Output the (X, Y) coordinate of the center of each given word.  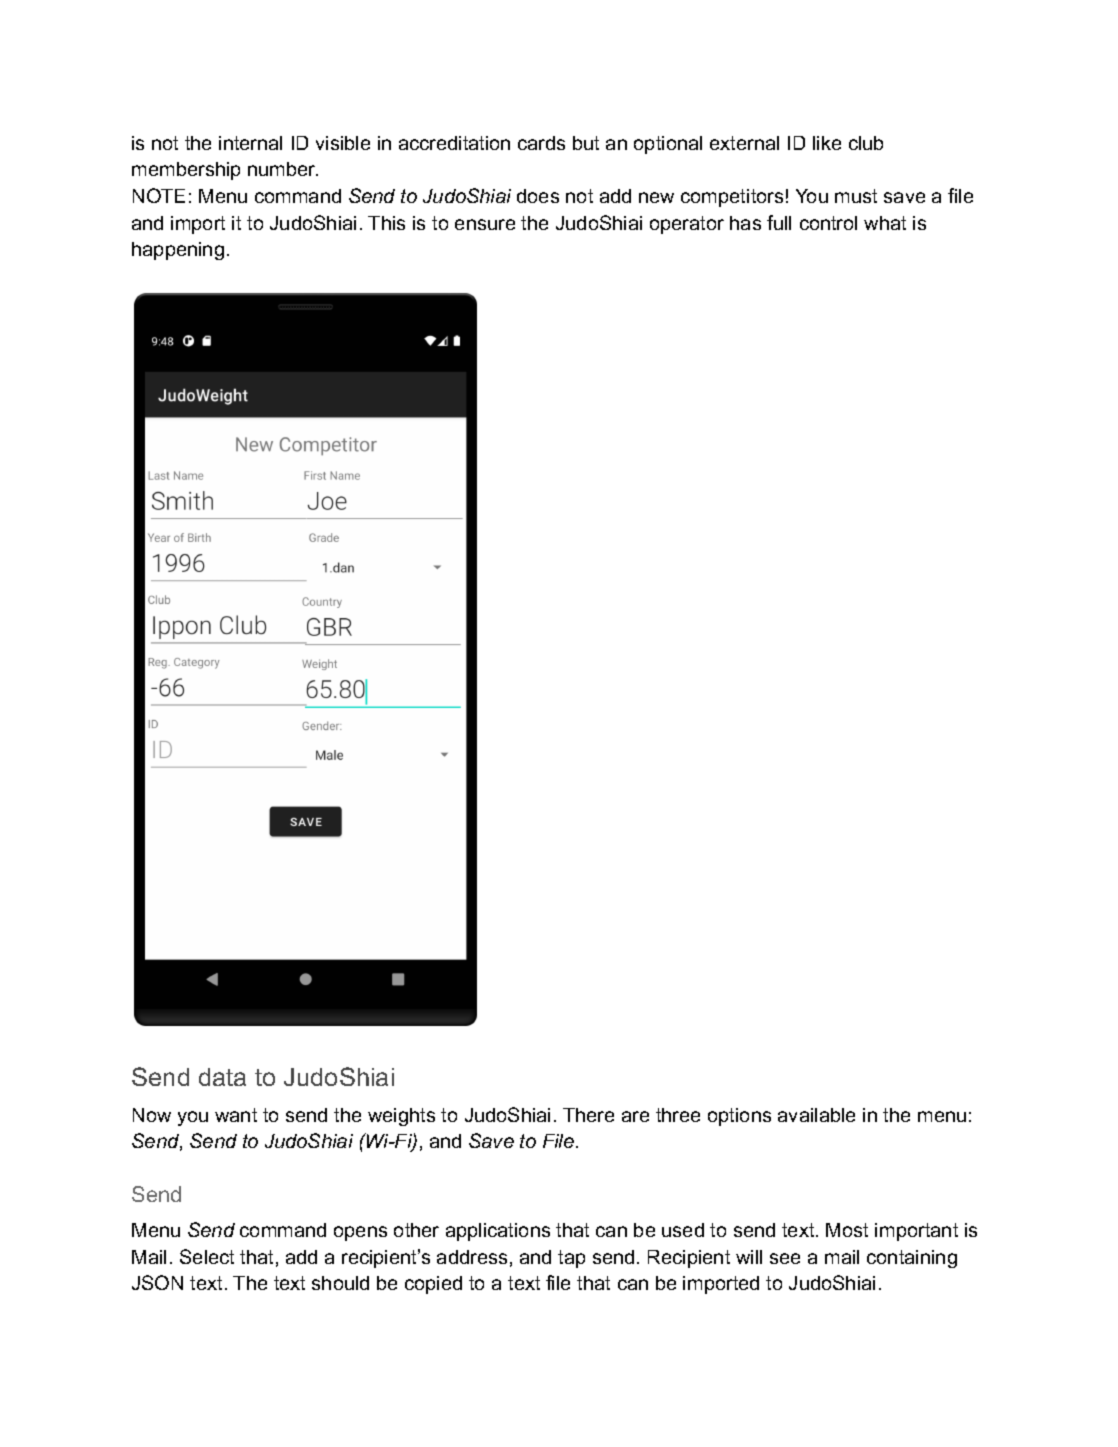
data (222, 1077)
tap (571, 1259)
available (816, 1115)
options (739, 1117)
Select (207, 1256)
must (856, 196)
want (236, 1115)
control (828, 223)
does (538, 196)
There (588, 1115)
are (635, 1116)
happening (178, 251)
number (283, 169)
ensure (485, 224)
